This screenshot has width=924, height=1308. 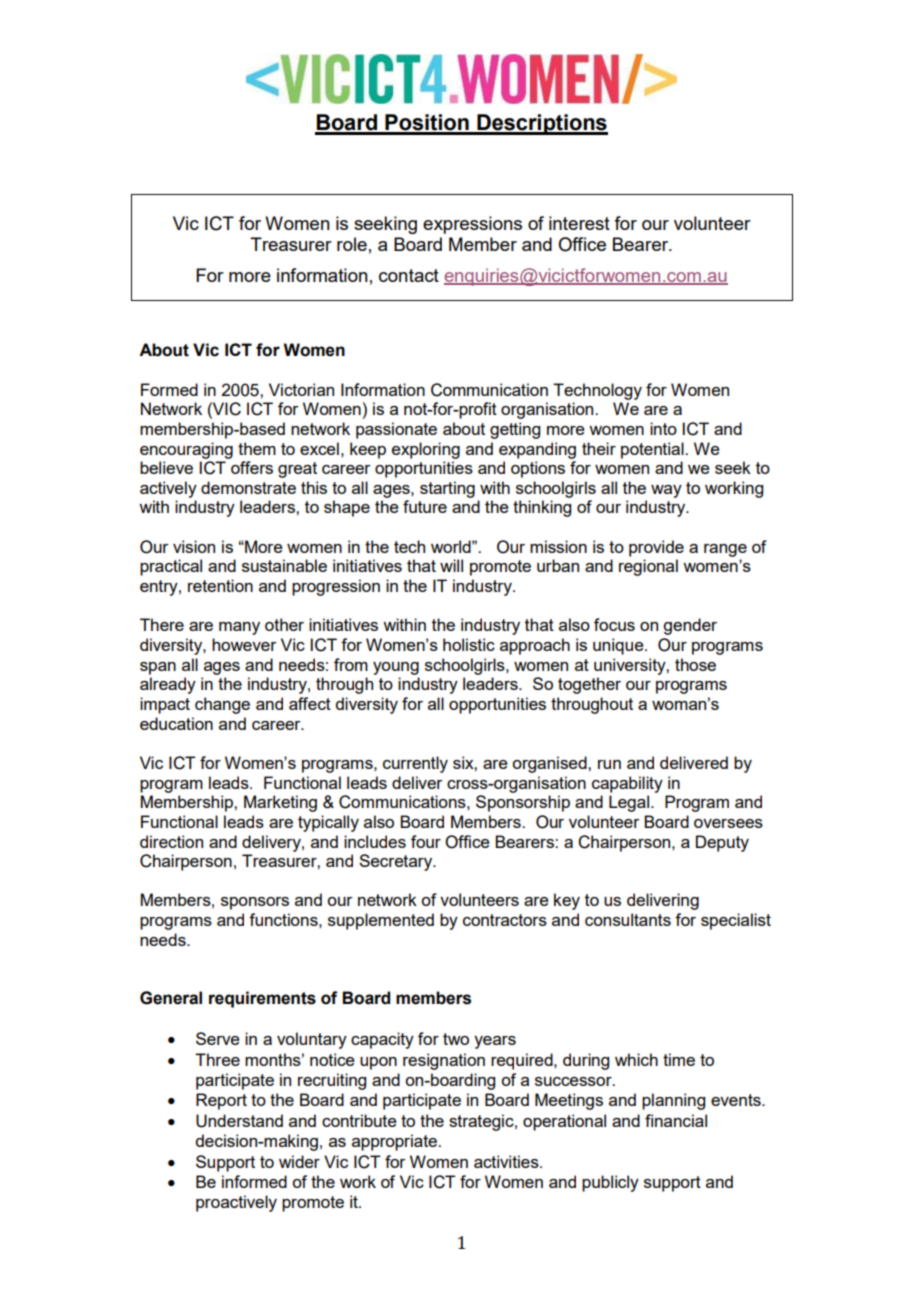 I want to click on appropriate, so click(x=395, y=1142).
